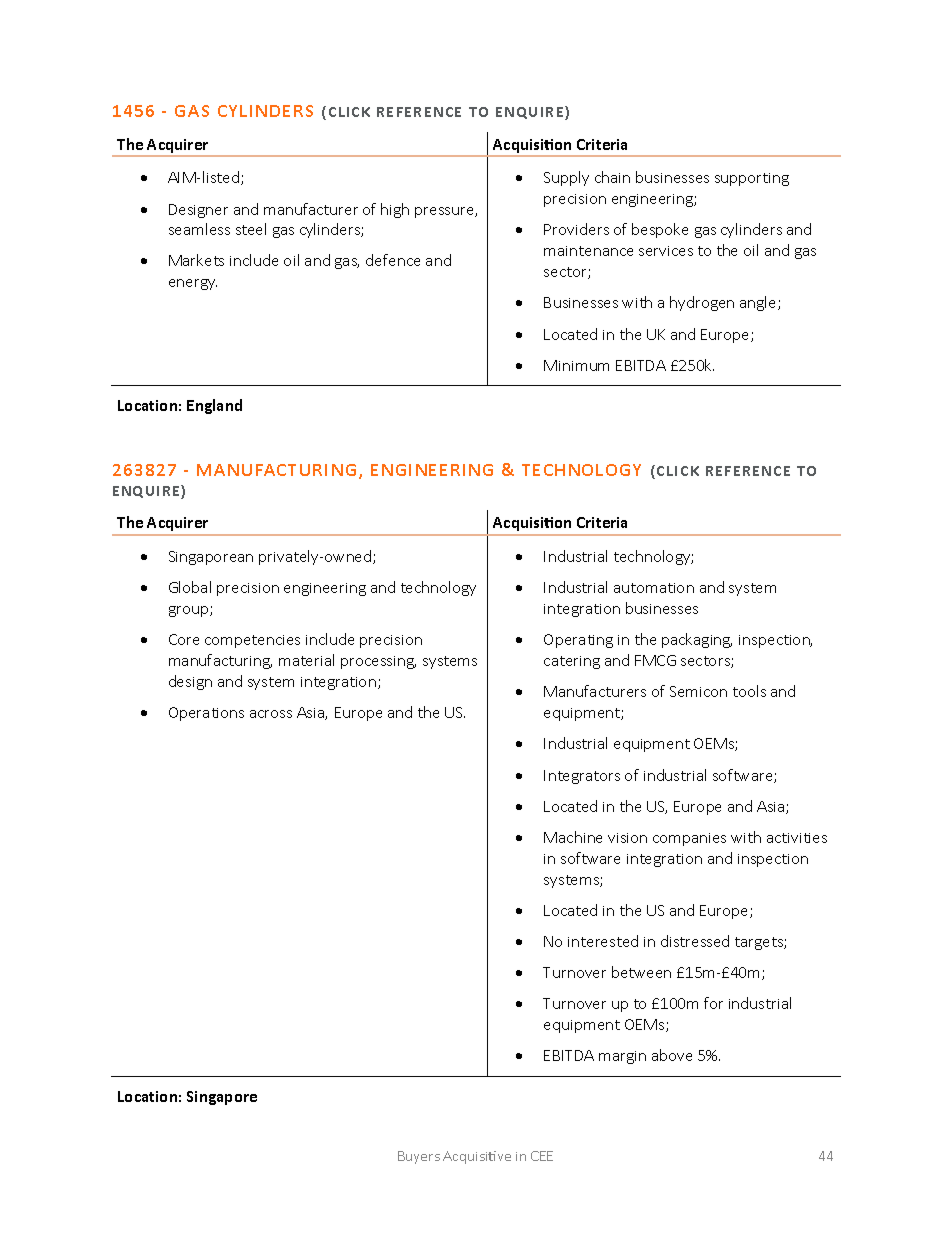 The height and width of the screenshot is (1233, 952). What do you see at coordinates (419, 1157) in the screenshot?
I see `Buyers` at bounding box center [419, 1157].
